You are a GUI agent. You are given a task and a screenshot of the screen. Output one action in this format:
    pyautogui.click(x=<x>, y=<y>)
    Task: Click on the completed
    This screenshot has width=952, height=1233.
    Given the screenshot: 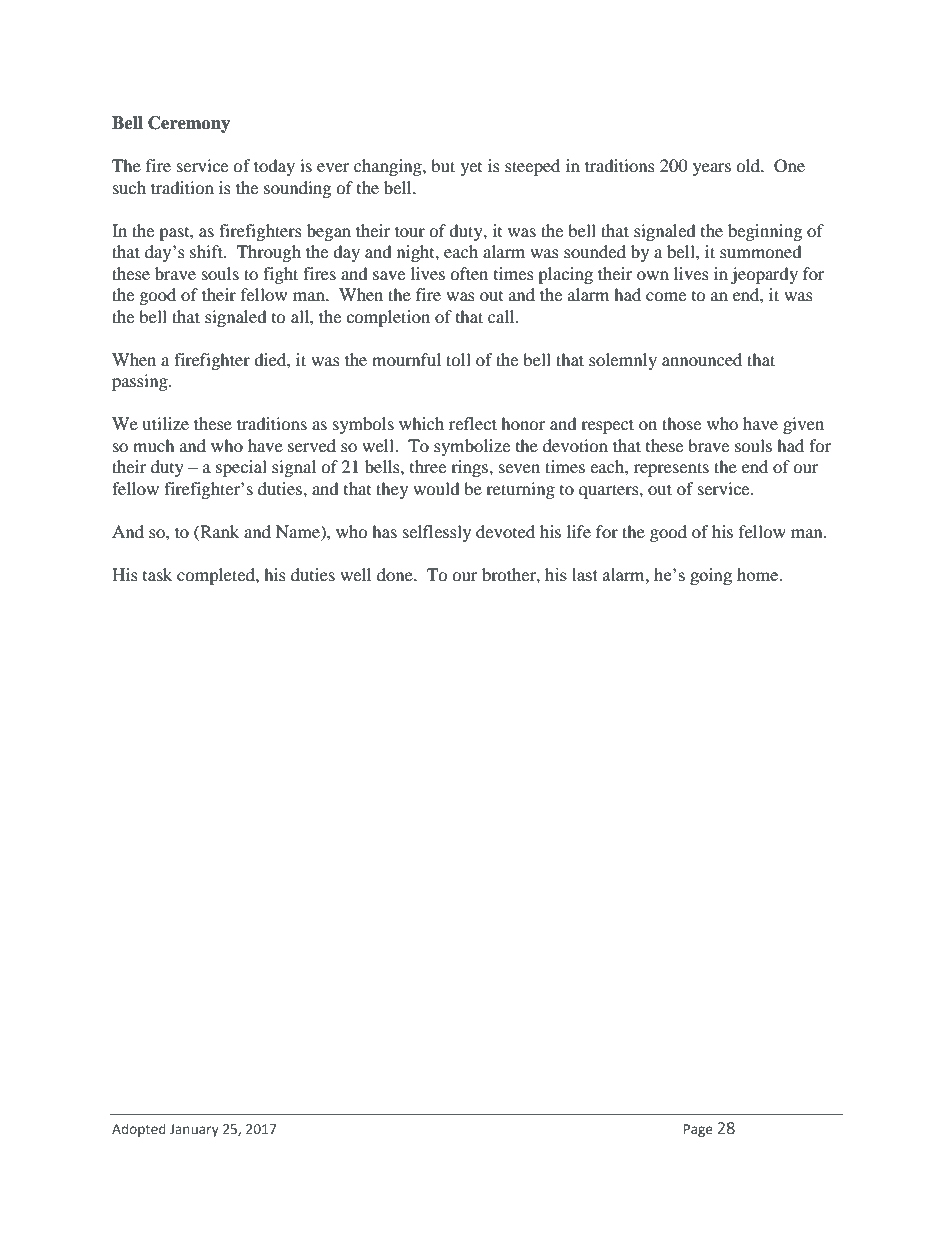 What is the action you would take?
    pyautogui.click(x=217, y=576)
